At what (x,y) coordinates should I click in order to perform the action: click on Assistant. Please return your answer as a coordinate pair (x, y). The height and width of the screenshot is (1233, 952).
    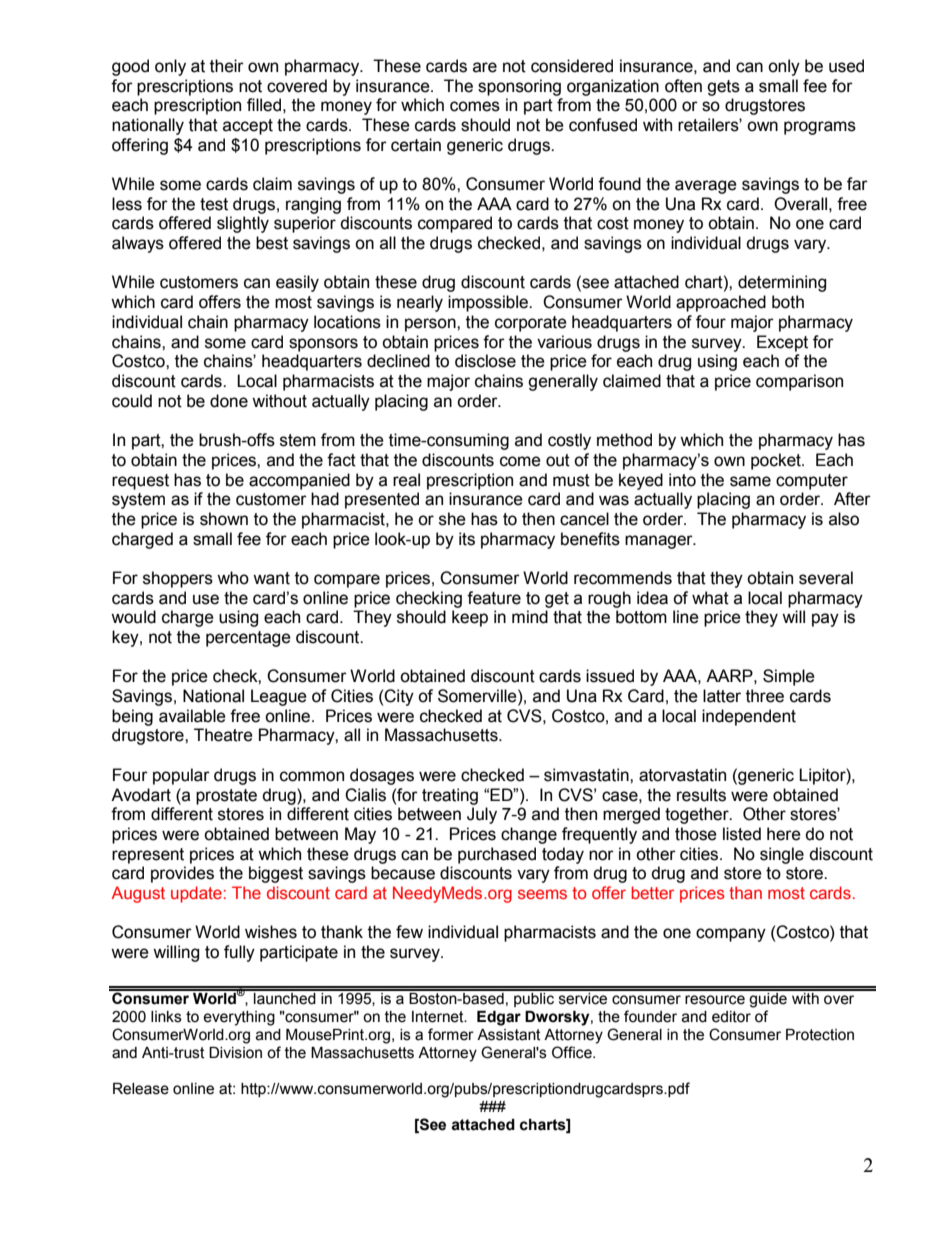
    Looking at the image, I should click on (509, 1035).
